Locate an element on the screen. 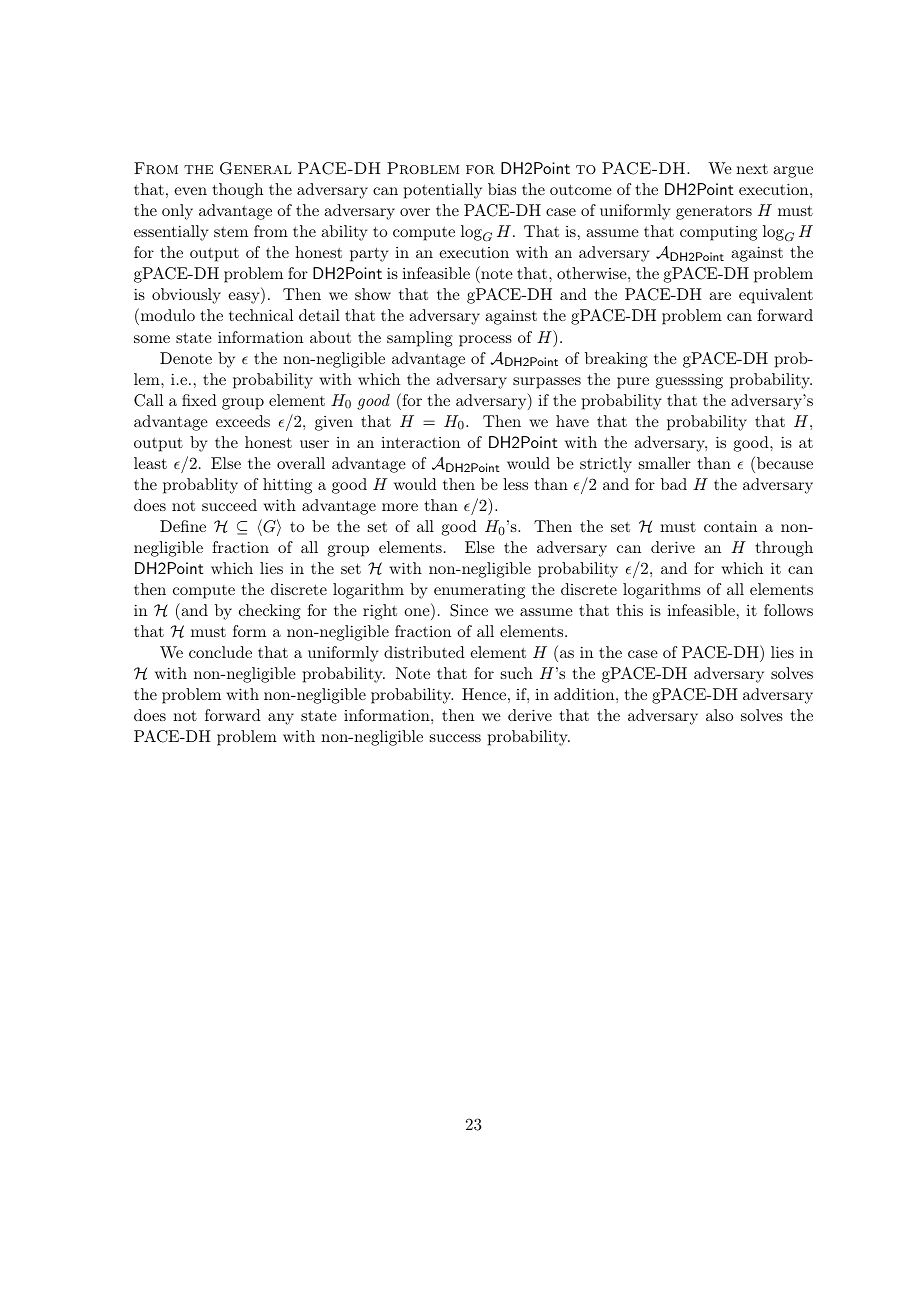 The width and height of the screenshot is (924, 1308). fixed is located at coordinates (199, 400).
